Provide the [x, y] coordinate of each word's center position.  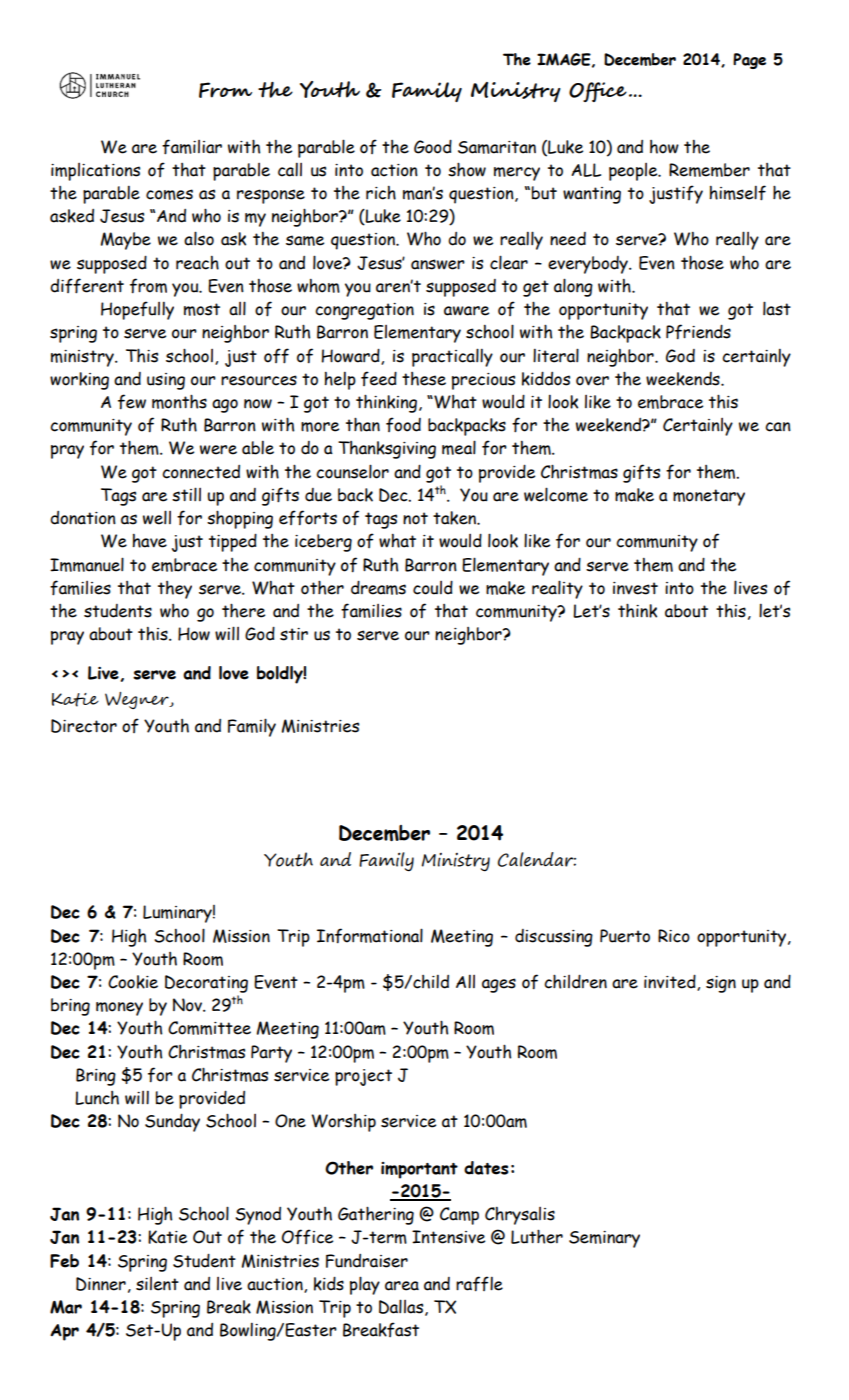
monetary [709, 497]
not [415, 518]
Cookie [133, 982]
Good [433, 146]
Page [749, 61]
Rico [674, 936]
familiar [192, 147]
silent [157, 1284]
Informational [370, 936]
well [157, 517]
